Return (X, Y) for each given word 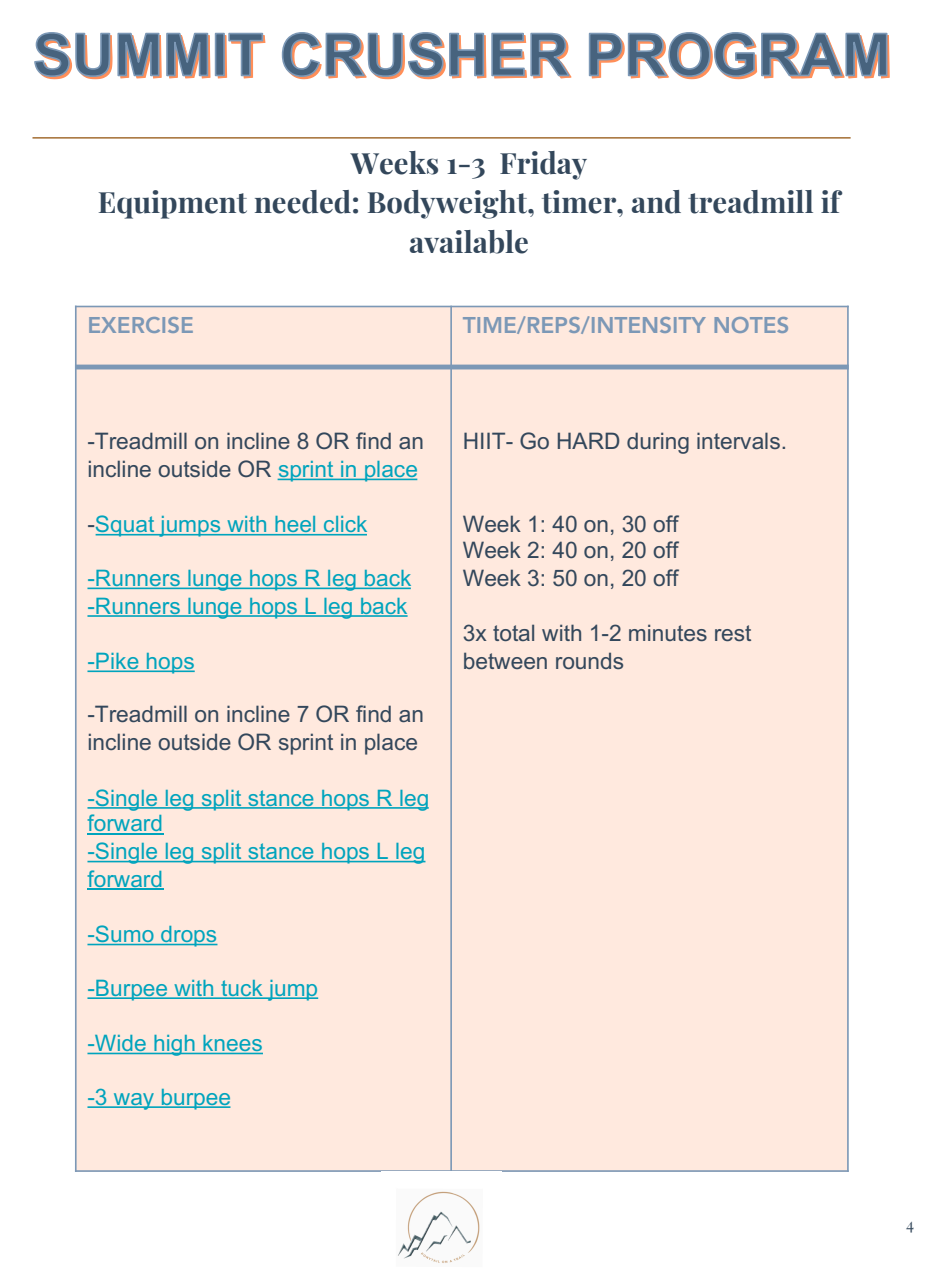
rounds (589, 660)
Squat (126, 526)
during (658, 443)
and (656, 202)
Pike (117, 662)
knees (232, 1044)
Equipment (173, 204)
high (174, 1045)
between (505, 660)
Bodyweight (449, 204)
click (344, 525)
